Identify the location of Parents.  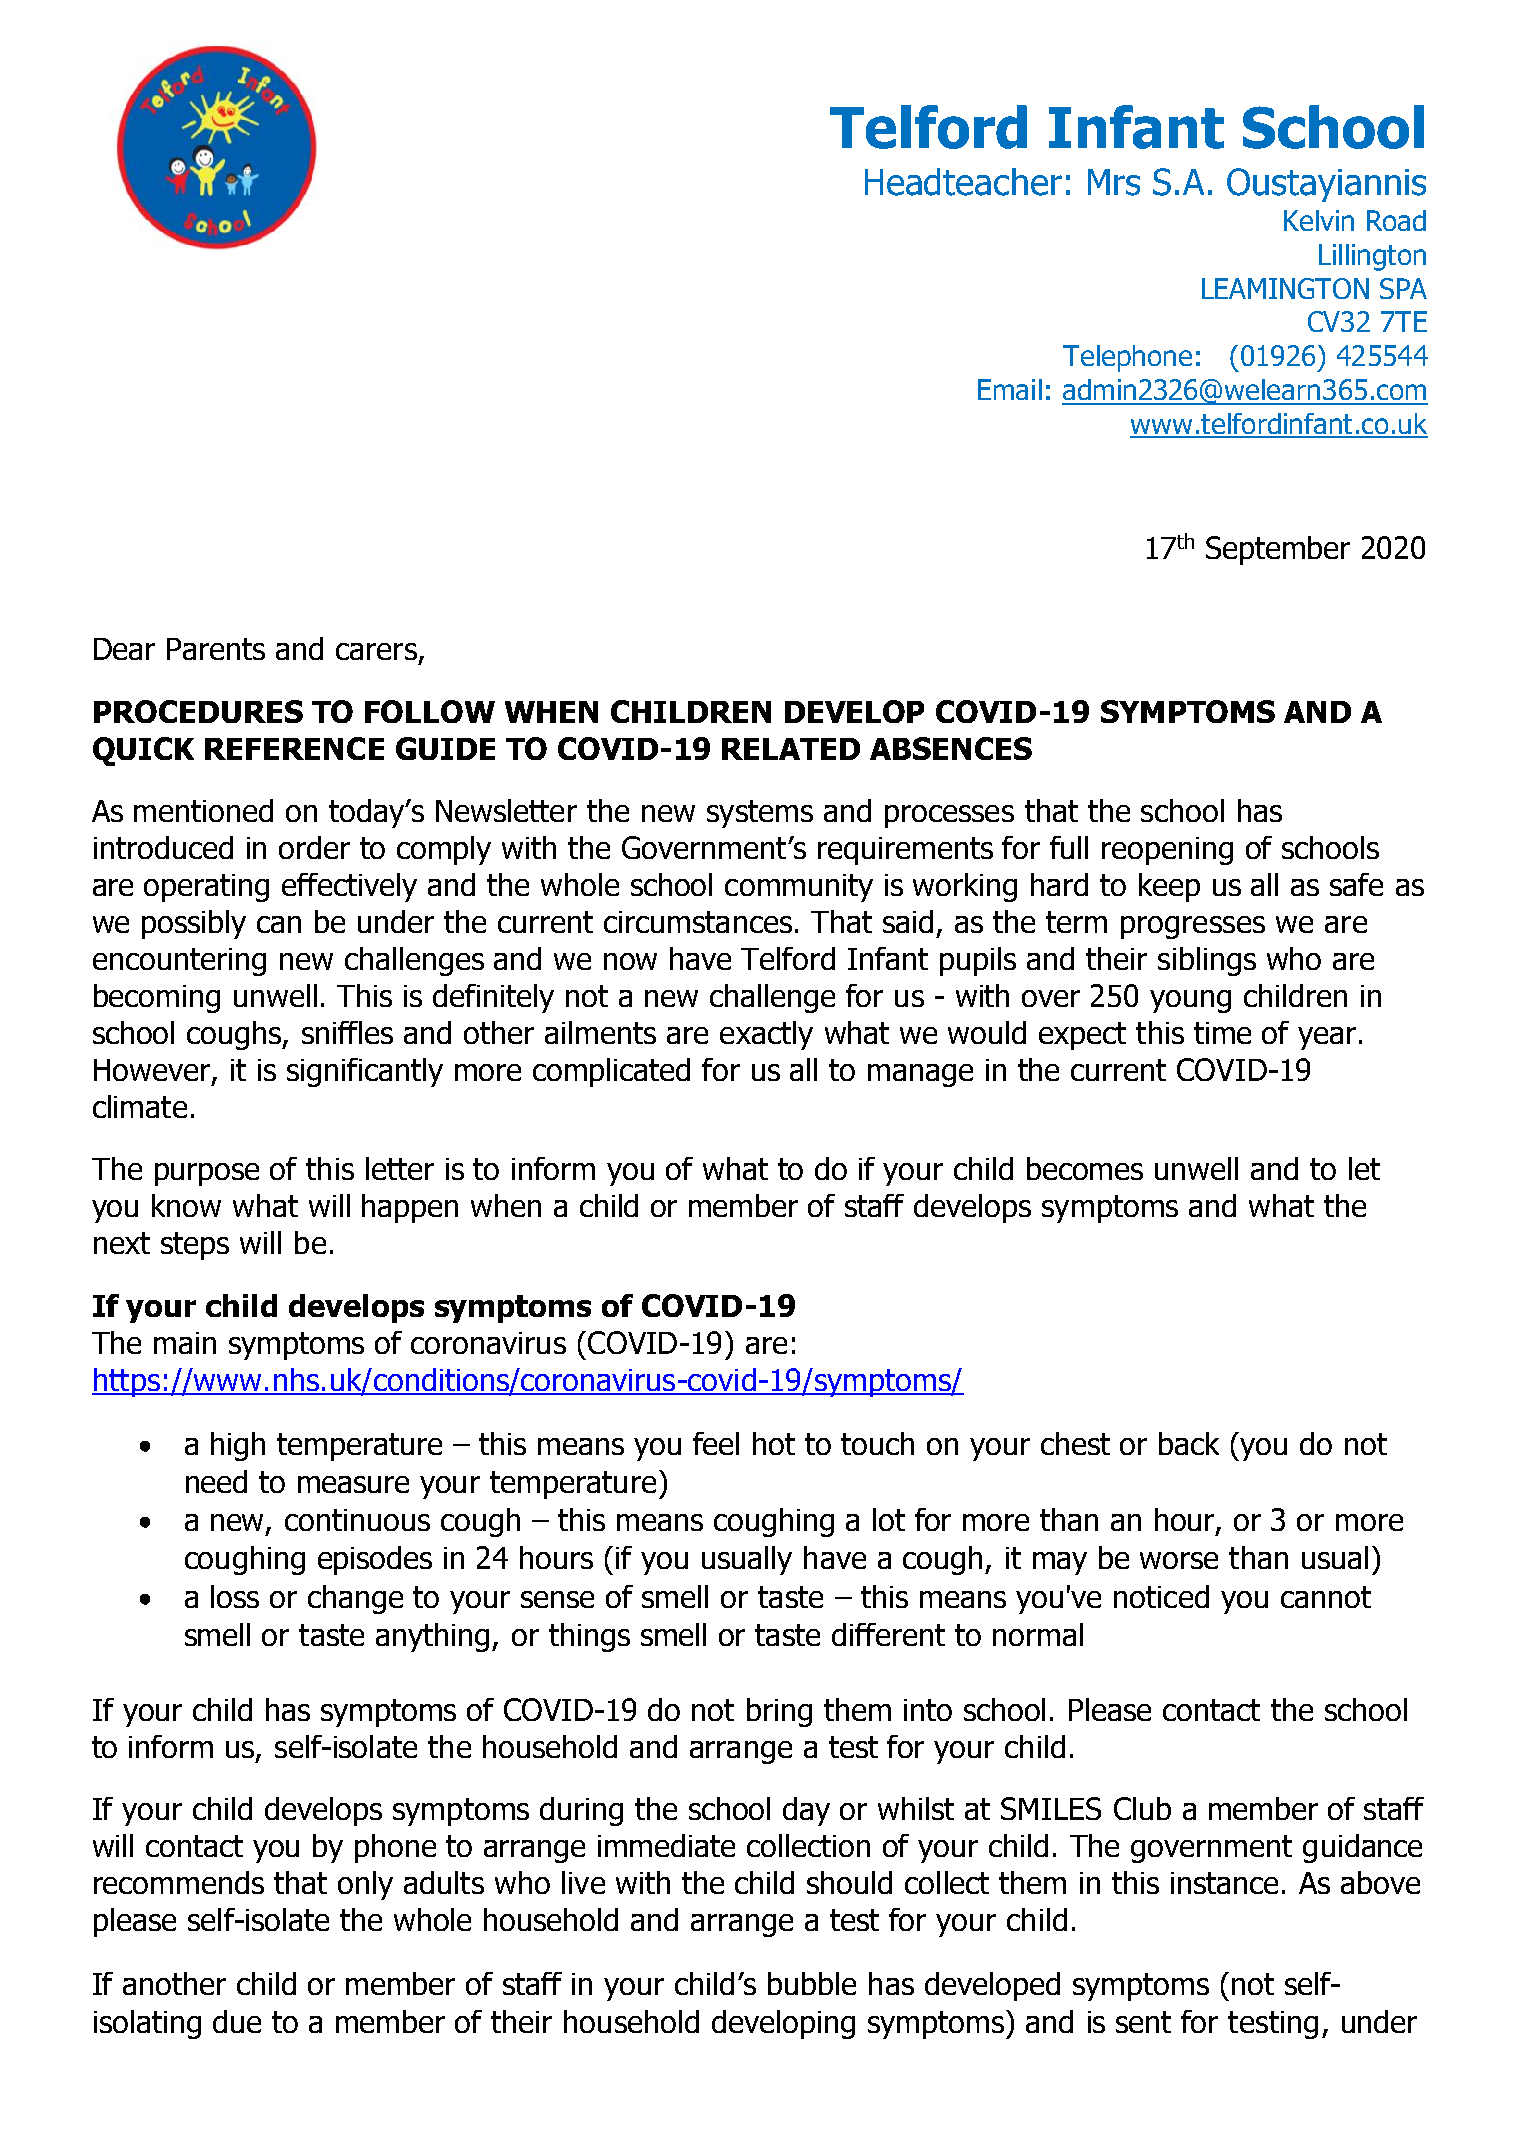
(216, 649).
